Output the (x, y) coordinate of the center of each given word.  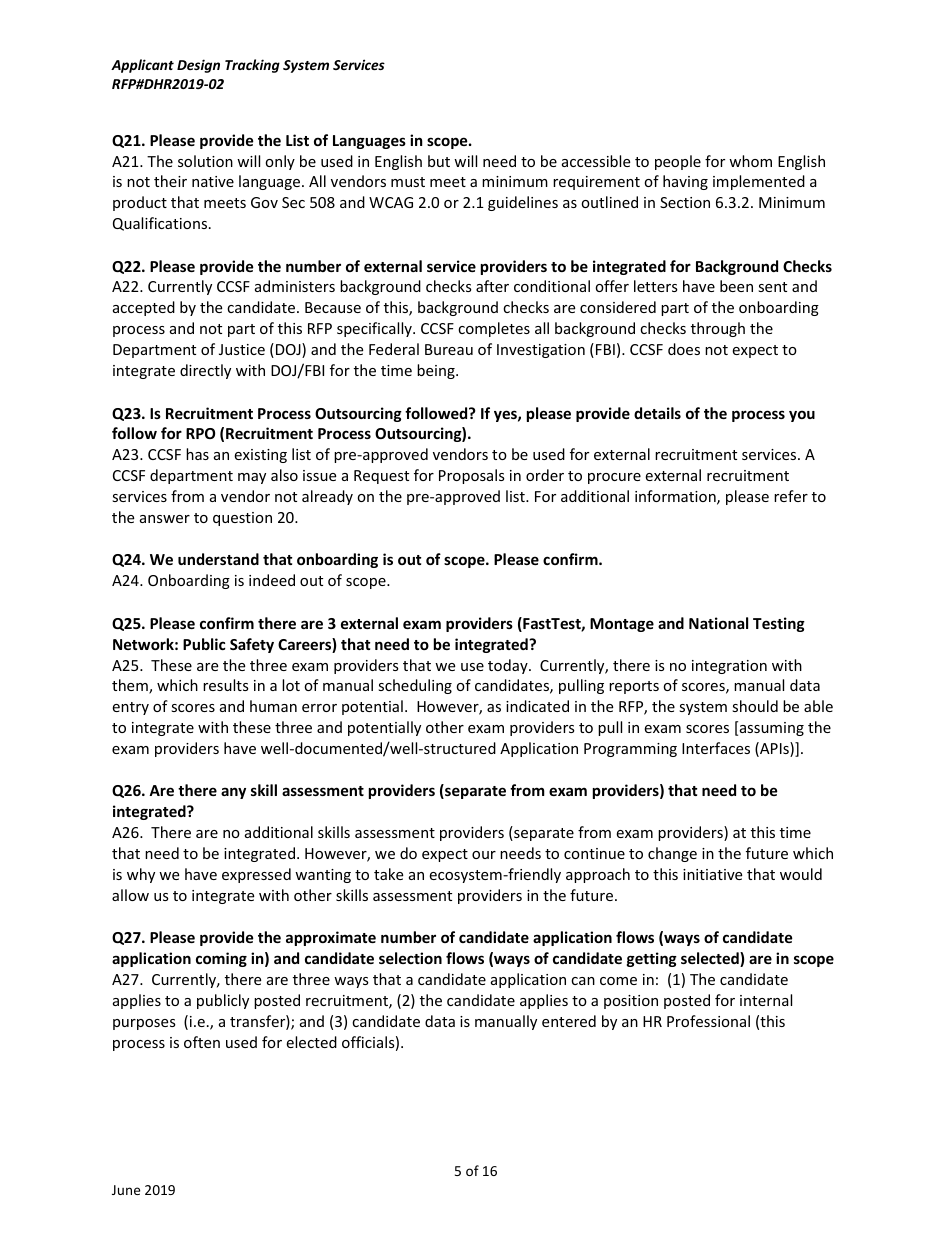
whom (750, 161)
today (509, 666)
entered (569, 1021)
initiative (712, 874)
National (718, 623)
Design (198, 66)
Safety (252, 645)
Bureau (449, 349)
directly (205, 371)
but (439, 161)
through (718, 329)
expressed (256, 875)
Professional (708, 1021)
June (126, 1190)
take (388, 874)
